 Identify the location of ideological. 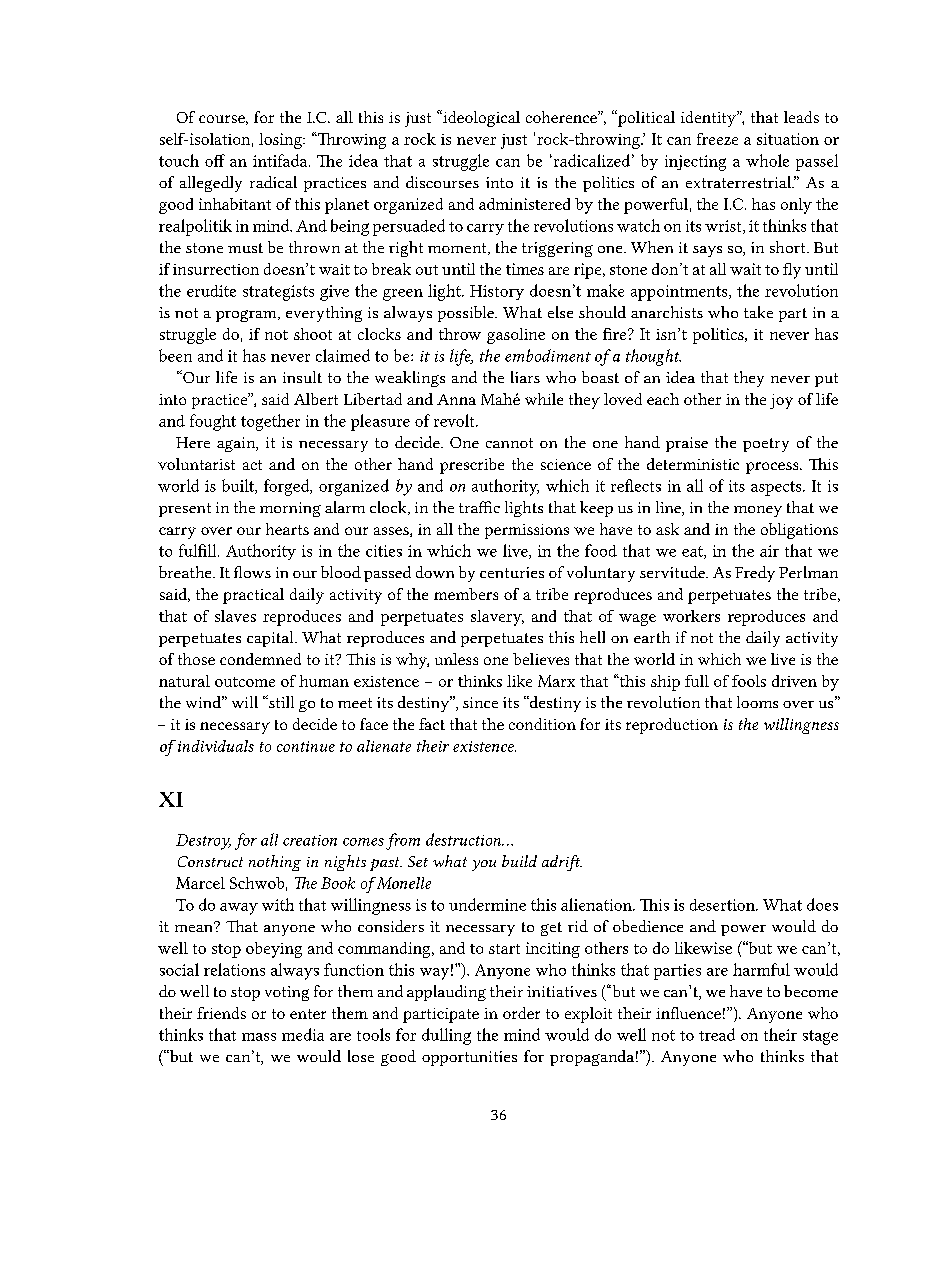
(480, 118).
